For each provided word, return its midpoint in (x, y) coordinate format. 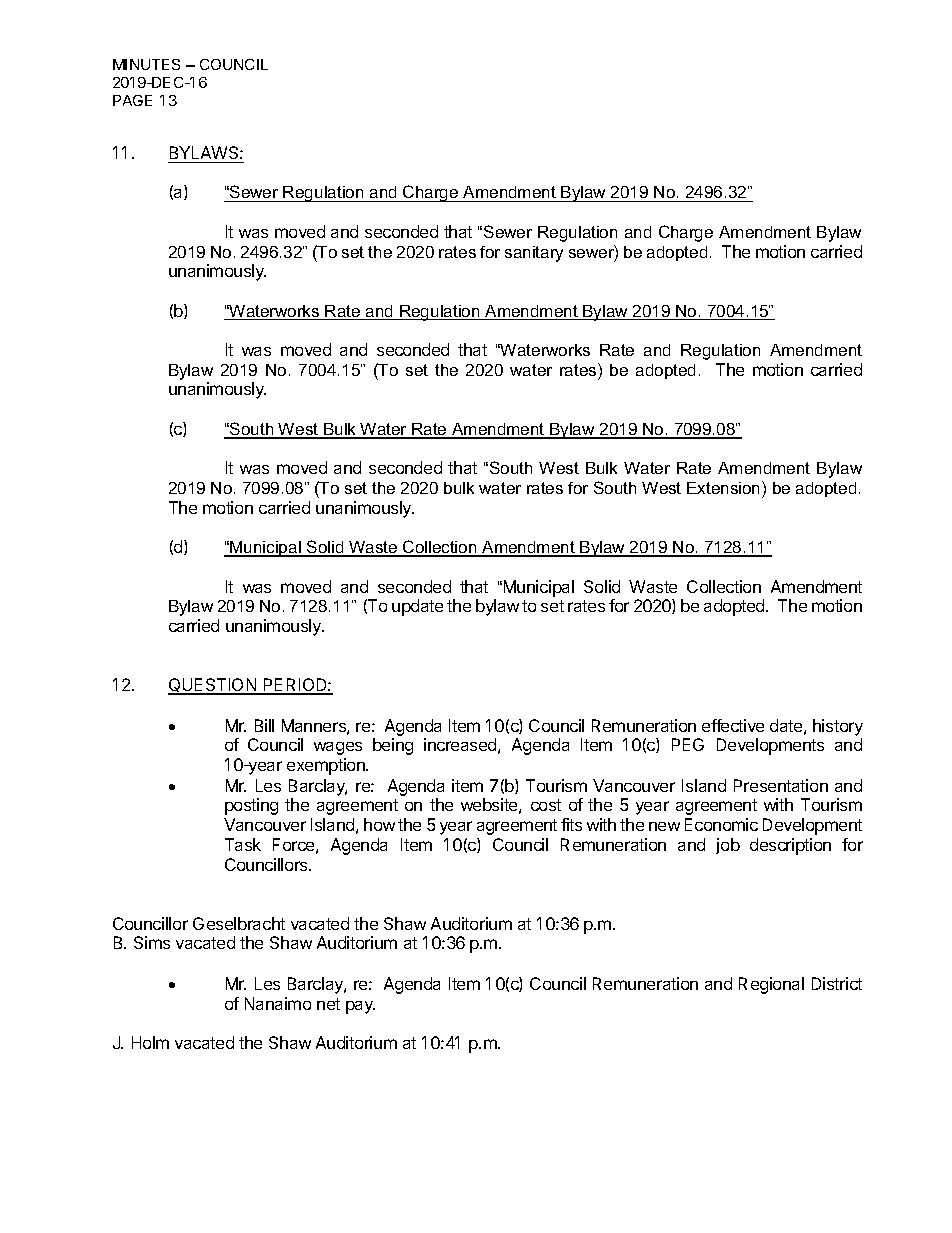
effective (733, 725)
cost (546, 805)
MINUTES (146, 64)
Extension (725, 487)
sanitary (534, 254)
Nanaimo (278, 1003)
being (393, 746)
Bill (264, 725)
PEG (688, 744)
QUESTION (213, 686)
